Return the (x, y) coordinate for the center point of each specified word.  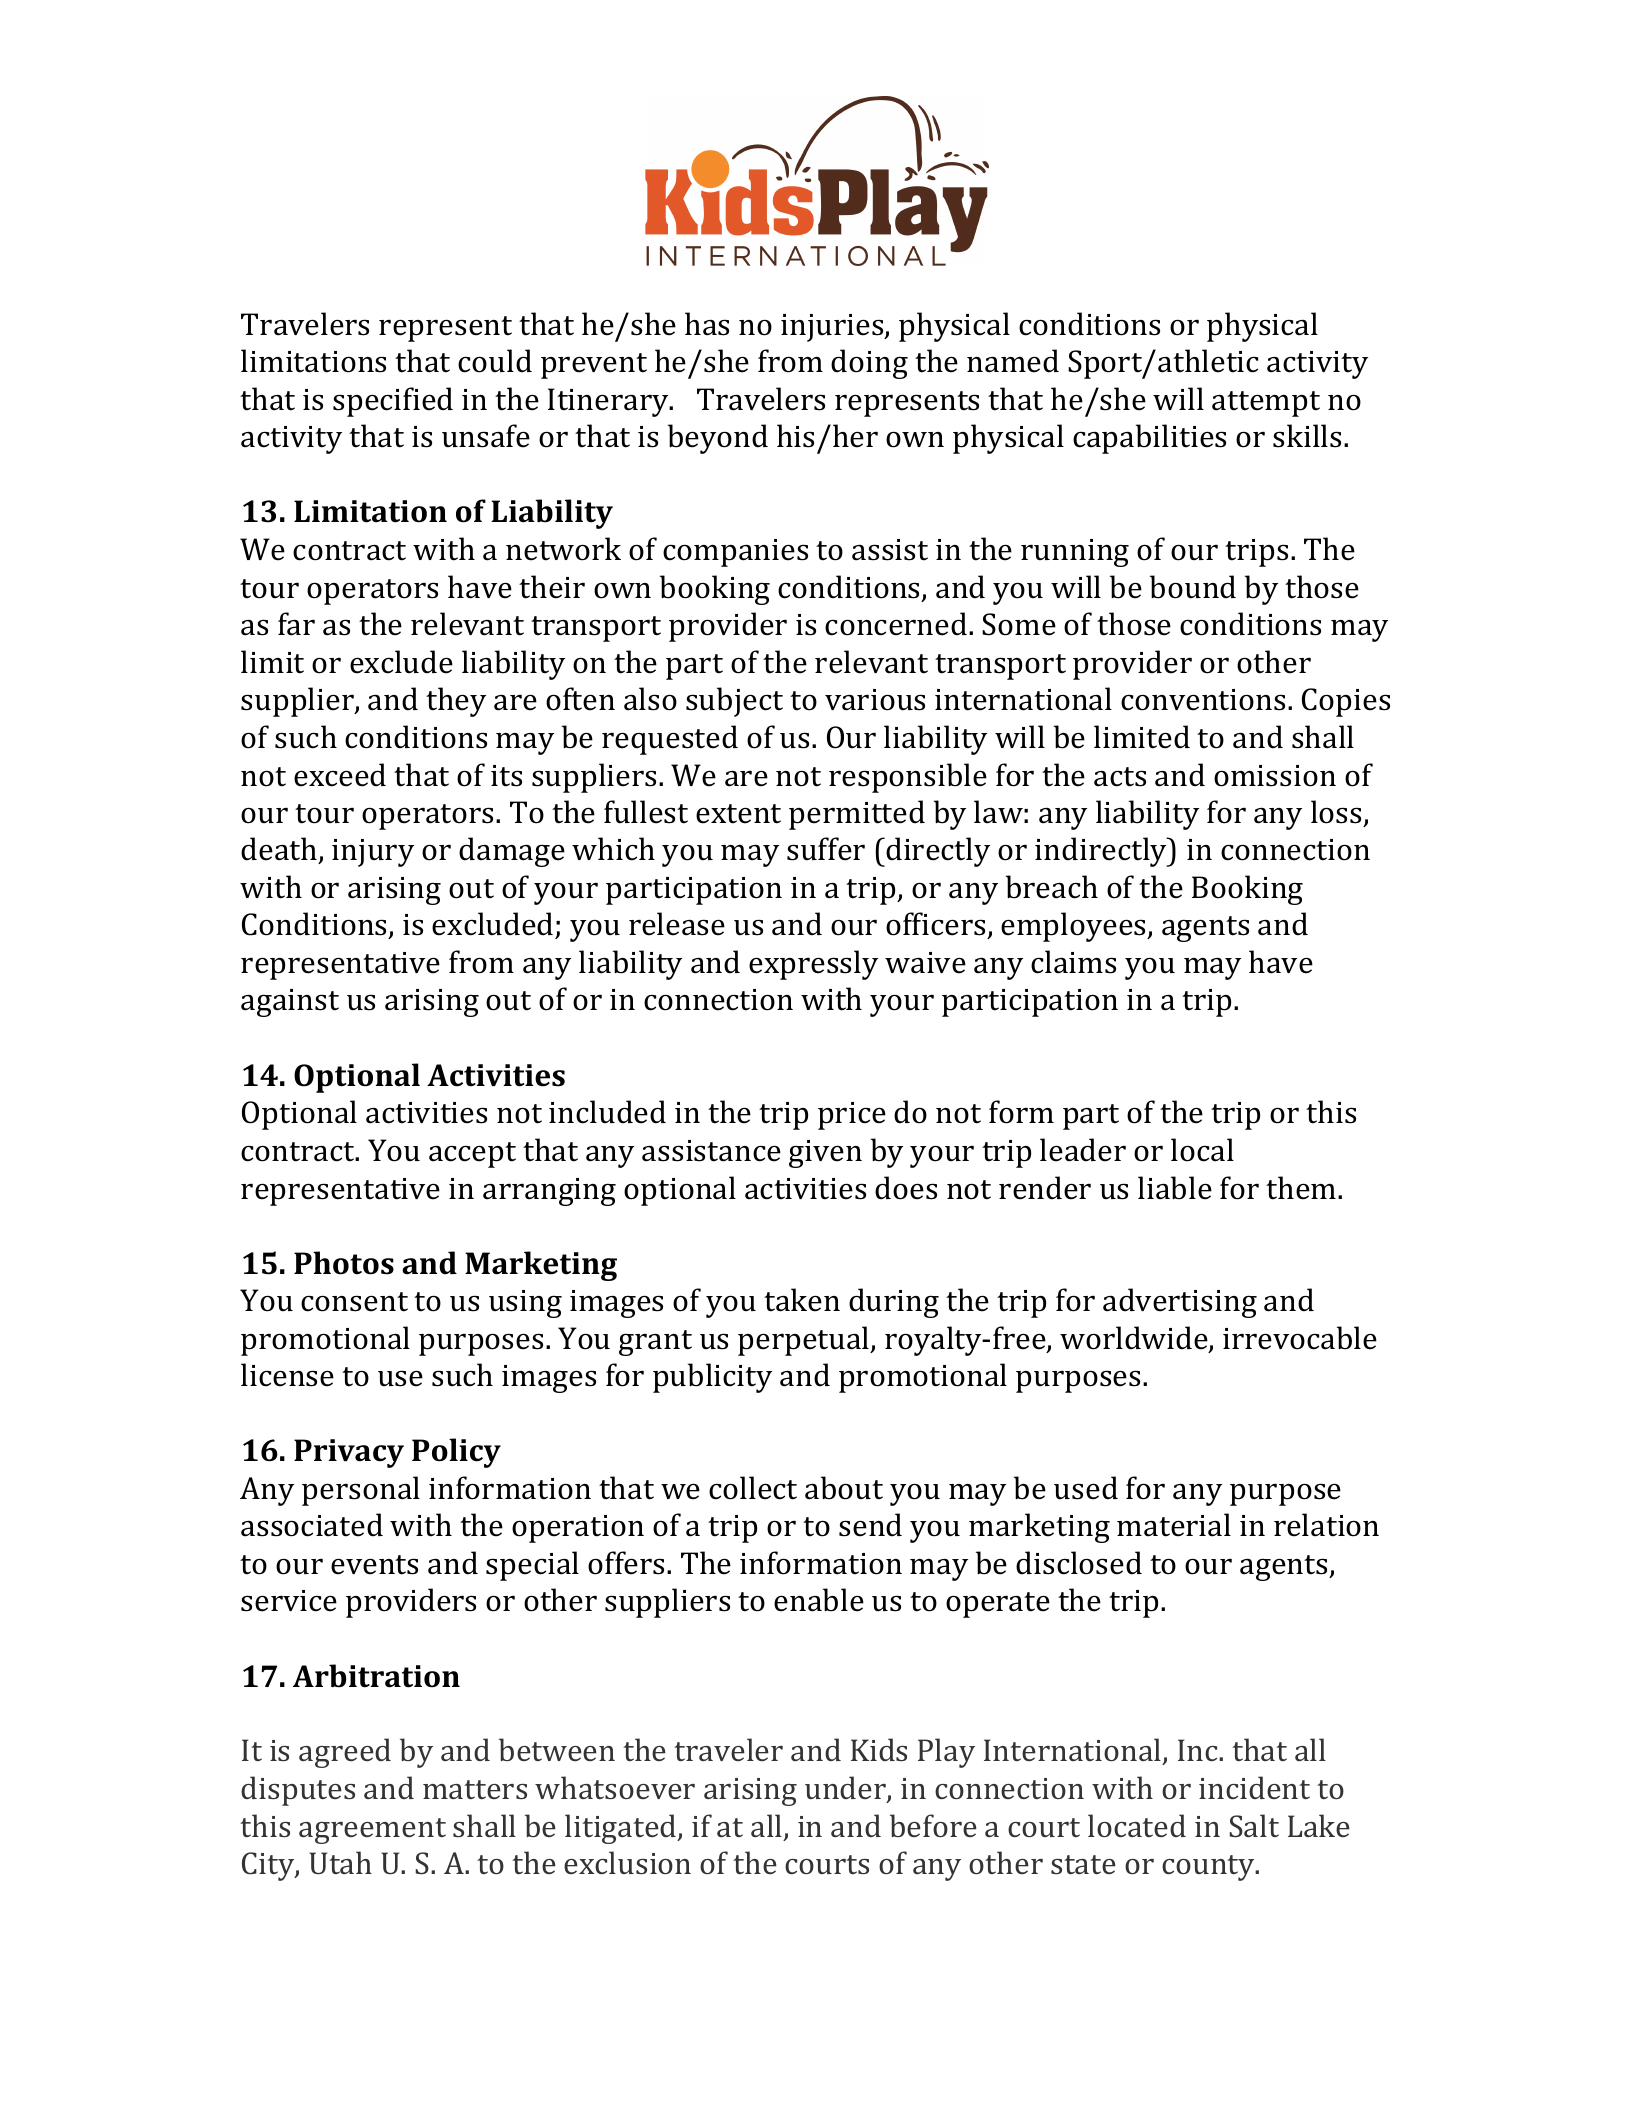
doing (869, 364)
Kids (879, 1749)
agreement (372, 1831)
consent (354, 1302)
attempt (1266, 404)
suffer (826, 849)
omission (1275, 776)
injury (373, 853)
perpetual (805, 1341)
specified (393, 402)
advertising (1180, 1303)
